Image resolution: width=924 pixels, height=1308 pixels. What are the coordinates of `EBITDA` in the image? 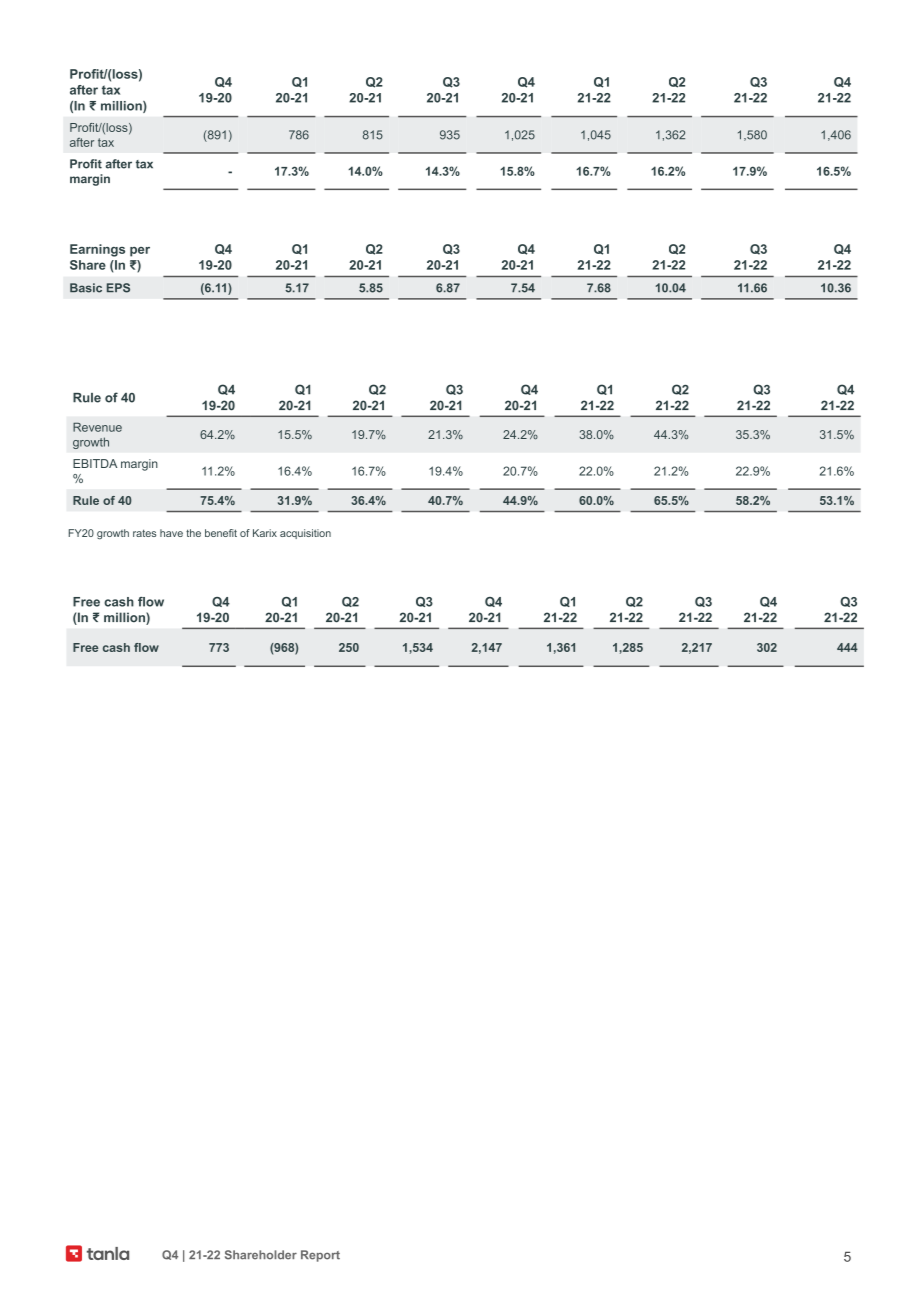 It's located at (95, 463).
